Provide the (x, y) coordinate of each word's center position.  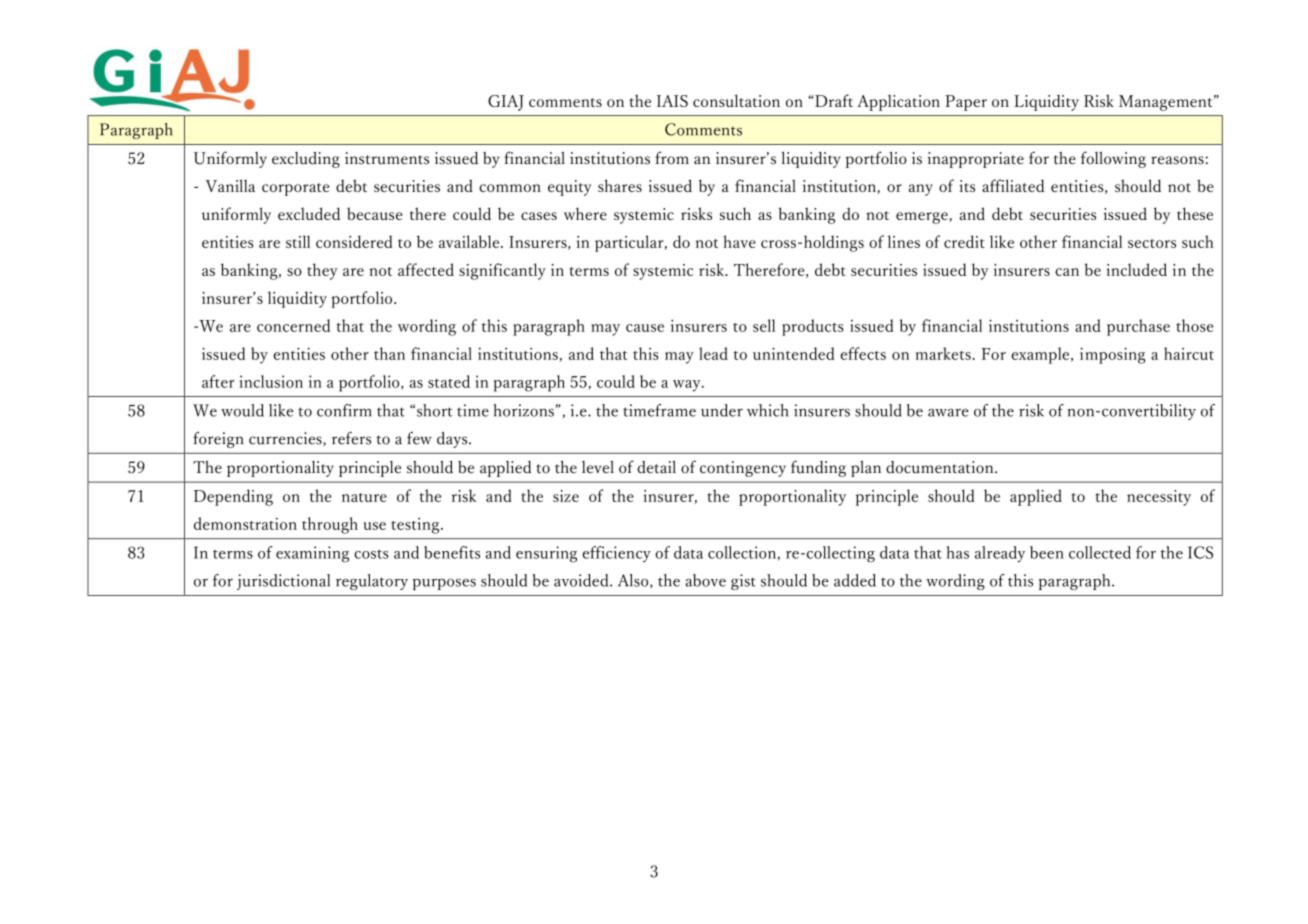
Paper (966, 103)
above (706, 580)
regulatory (372, 582)
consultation (736, 100)
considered (354, 241)
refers (351, 438)
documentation (941, 467)
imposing (1113, 355)
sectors (1152, 243)
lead (713, 353)
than (389, 353)
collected (1100, 552)
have (739, 241)
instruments (387, 158)
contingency (743, 469)
